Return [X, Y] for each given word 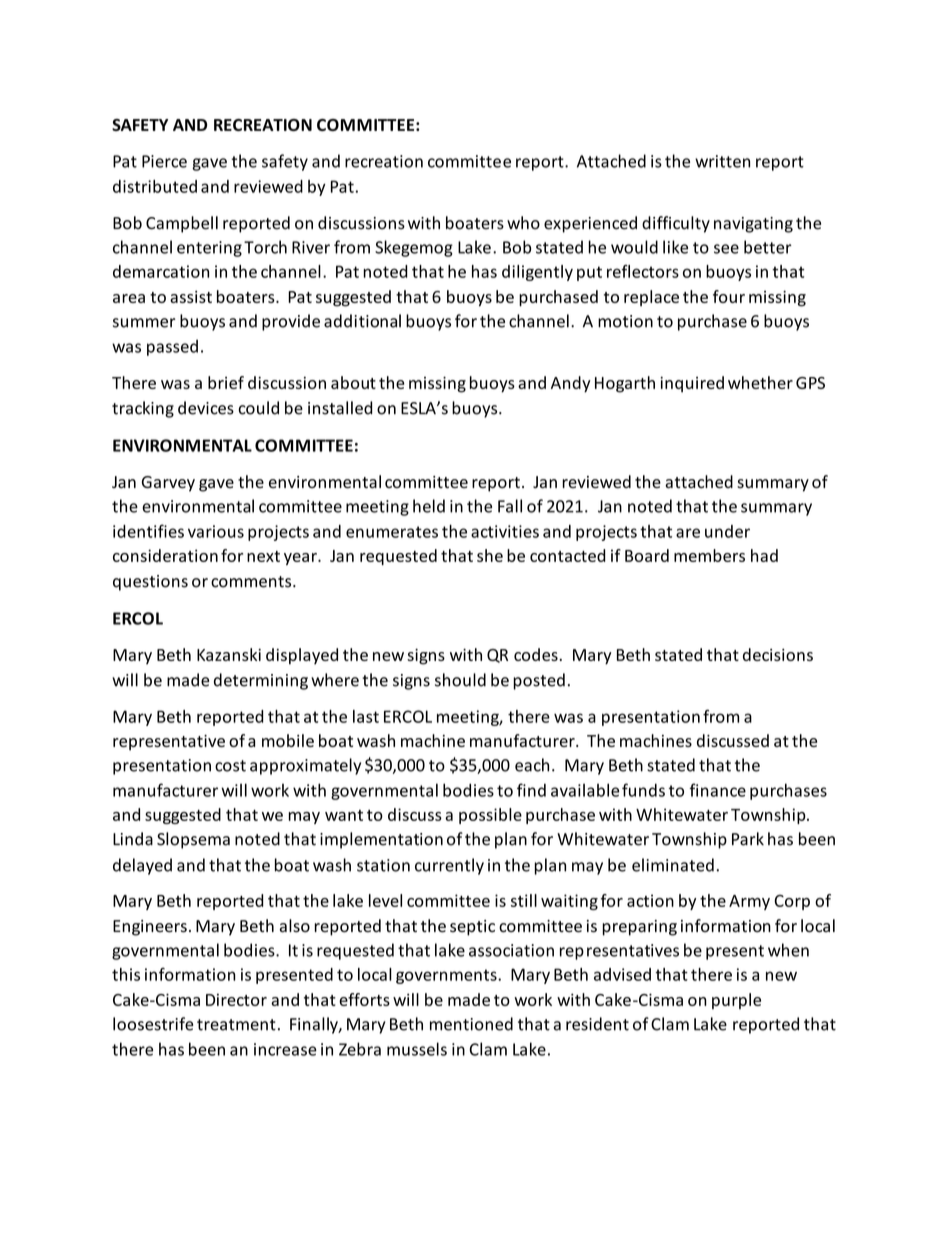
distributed [155, 186]
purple [736, 1001]
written [722, 161]
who [523, 223]
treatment [236, 1025]
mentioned [471, 1024]
